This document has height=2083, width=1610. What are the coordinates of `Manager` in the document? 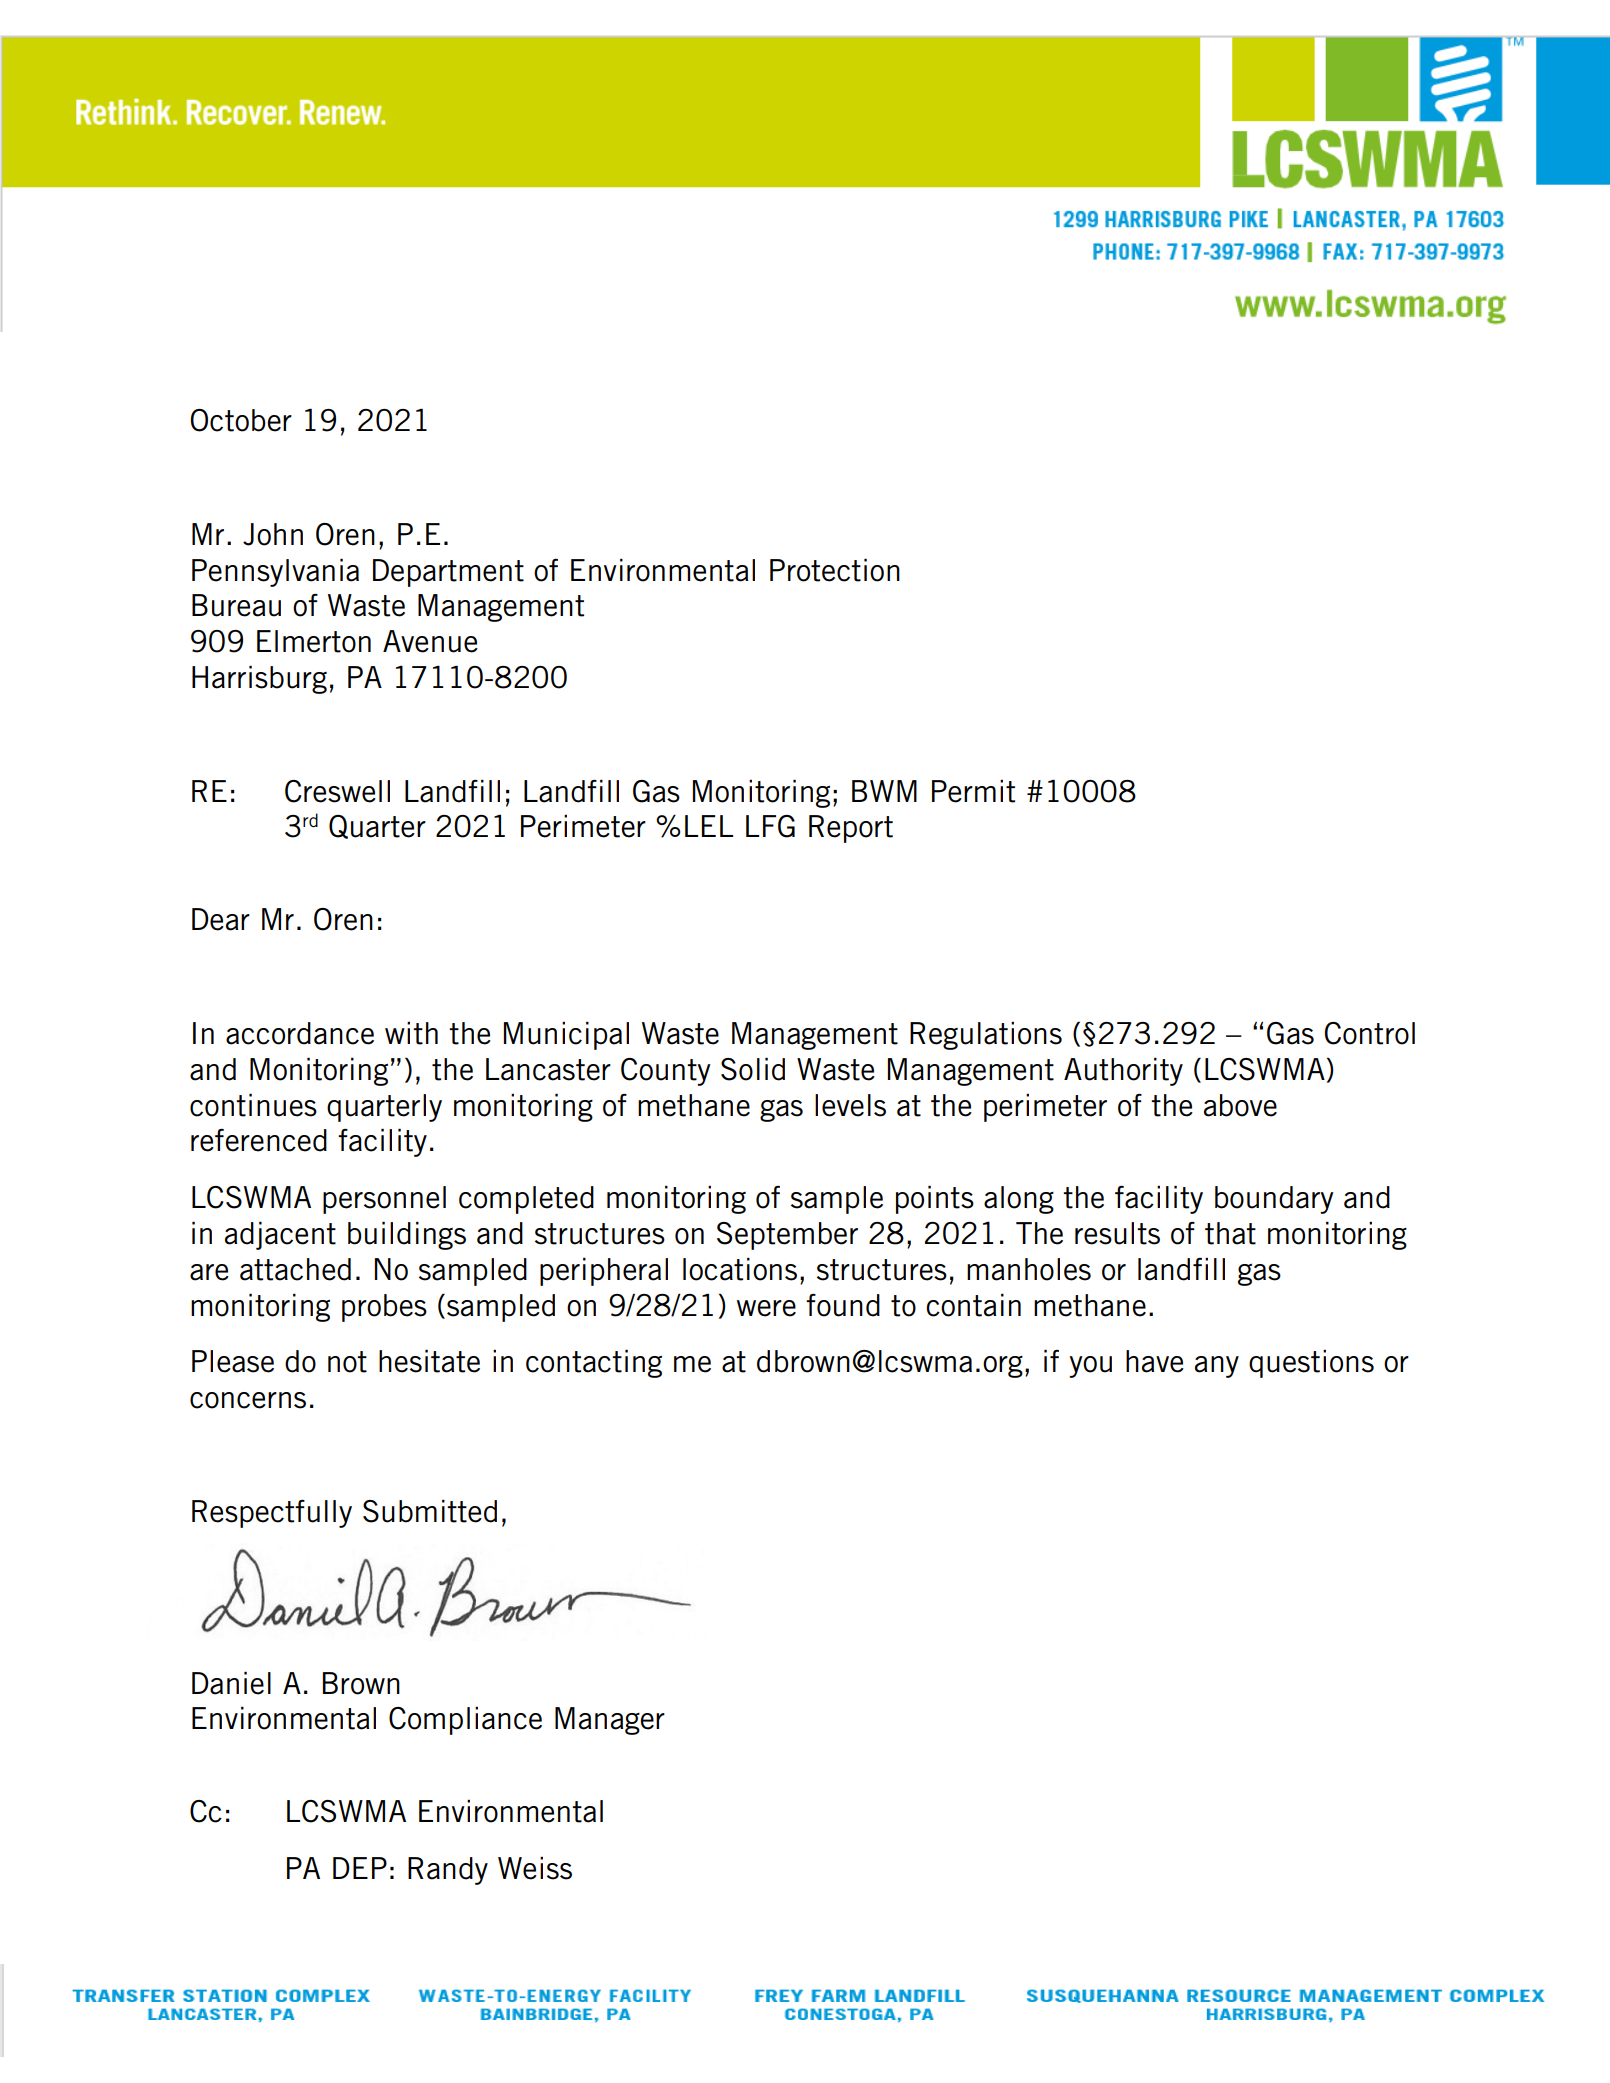 It's located at (610, 1721).
